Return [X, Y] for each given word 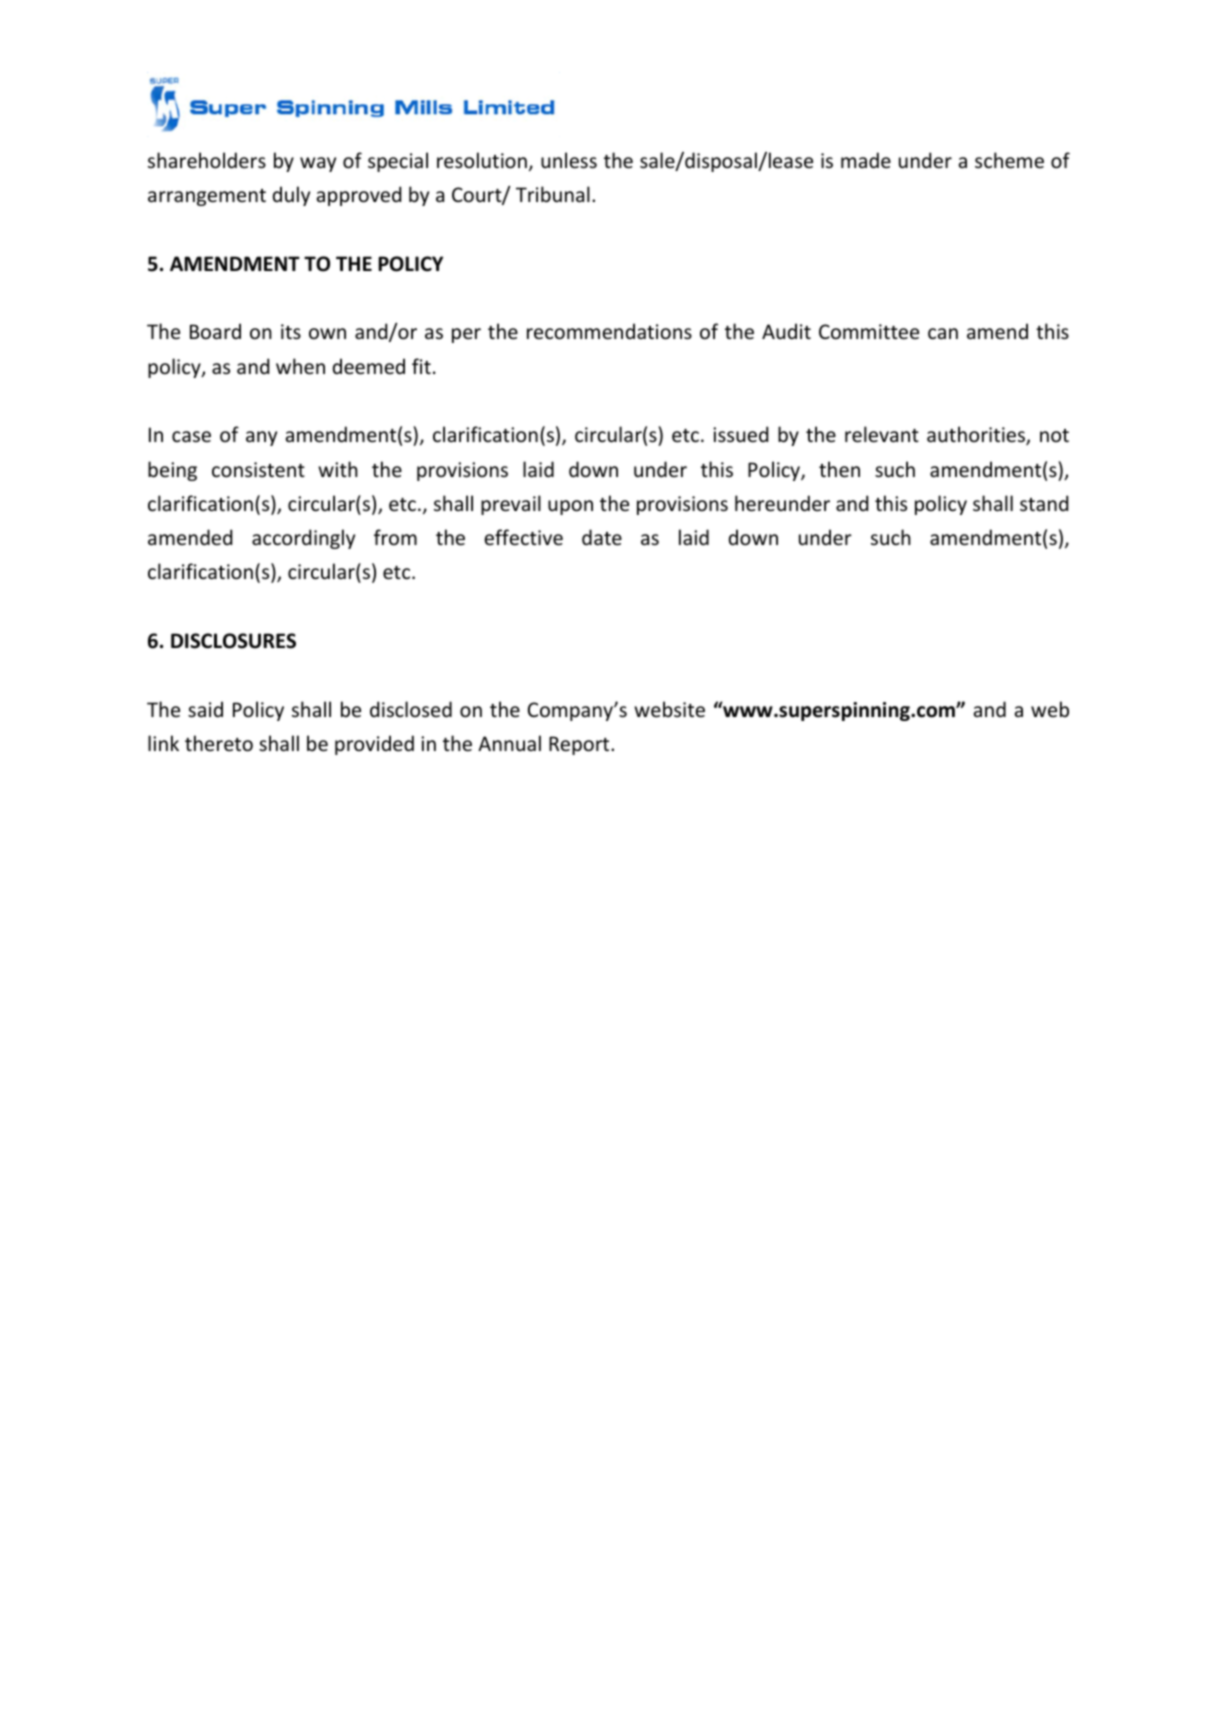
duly [291, 196]
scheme [1009, 160]
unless [569, 160]
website [669, 709]
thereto [219, 743]
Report [580, 745]
